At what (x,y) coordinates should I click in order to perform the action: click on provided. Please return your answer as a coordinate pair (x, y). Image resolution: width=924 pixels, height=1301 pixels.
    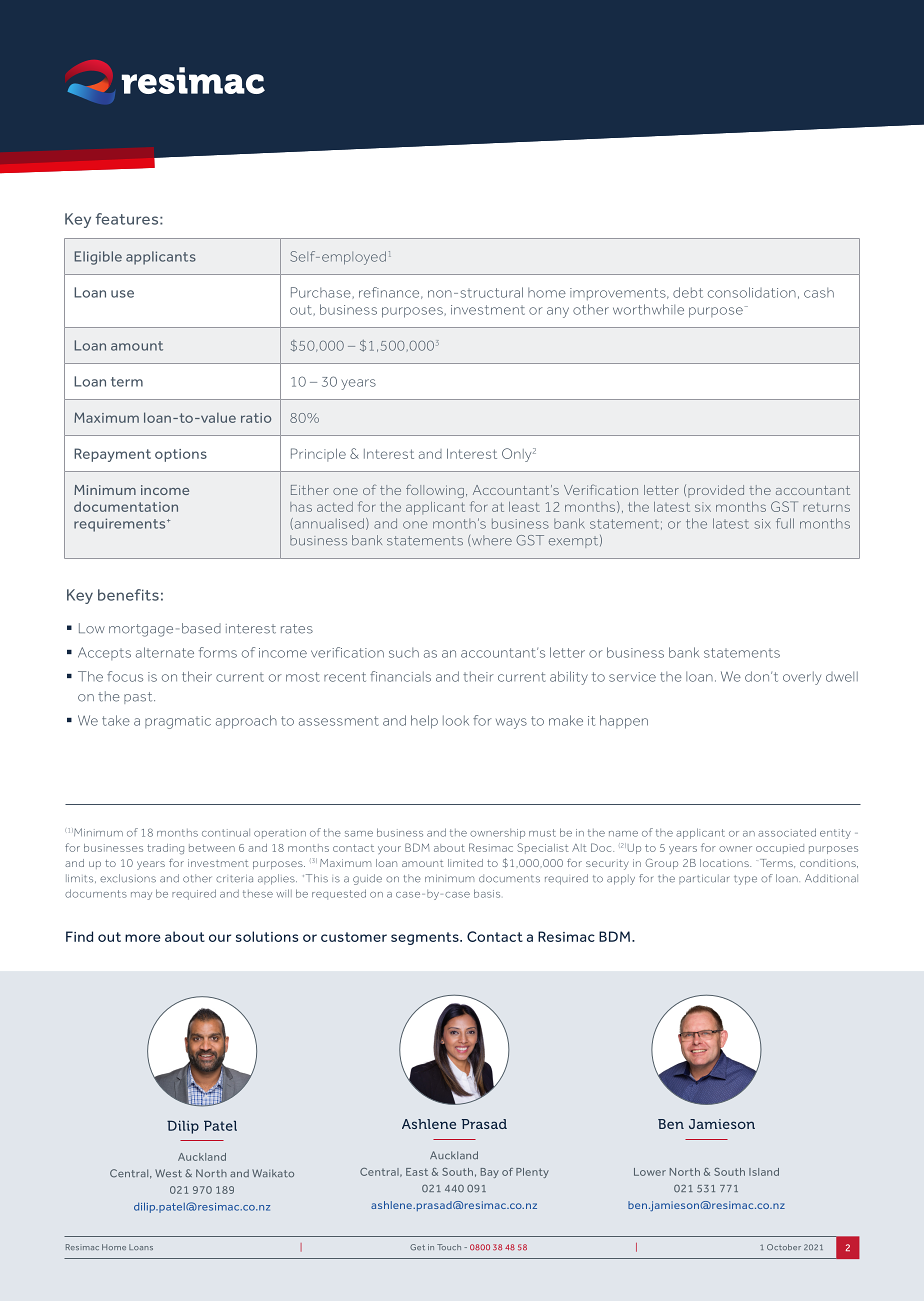
    Looking at the image, I should click on (716, 491).
